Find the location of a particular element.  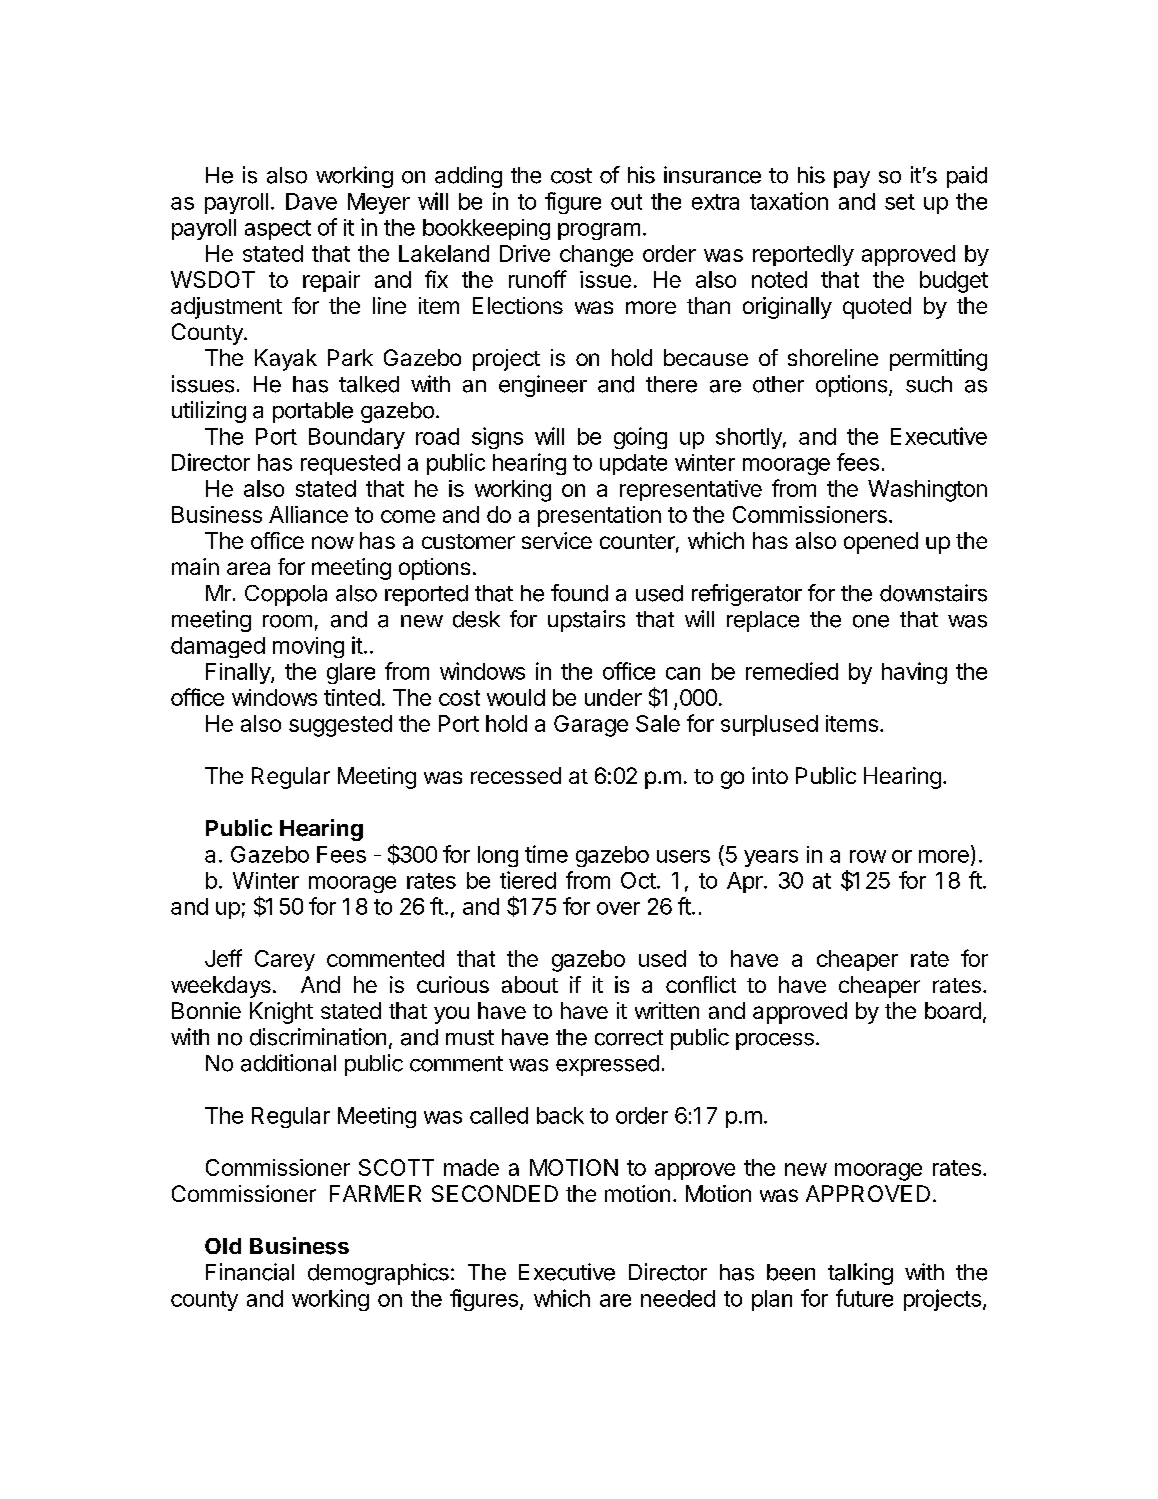

set is located at coordinates (900, 202).
